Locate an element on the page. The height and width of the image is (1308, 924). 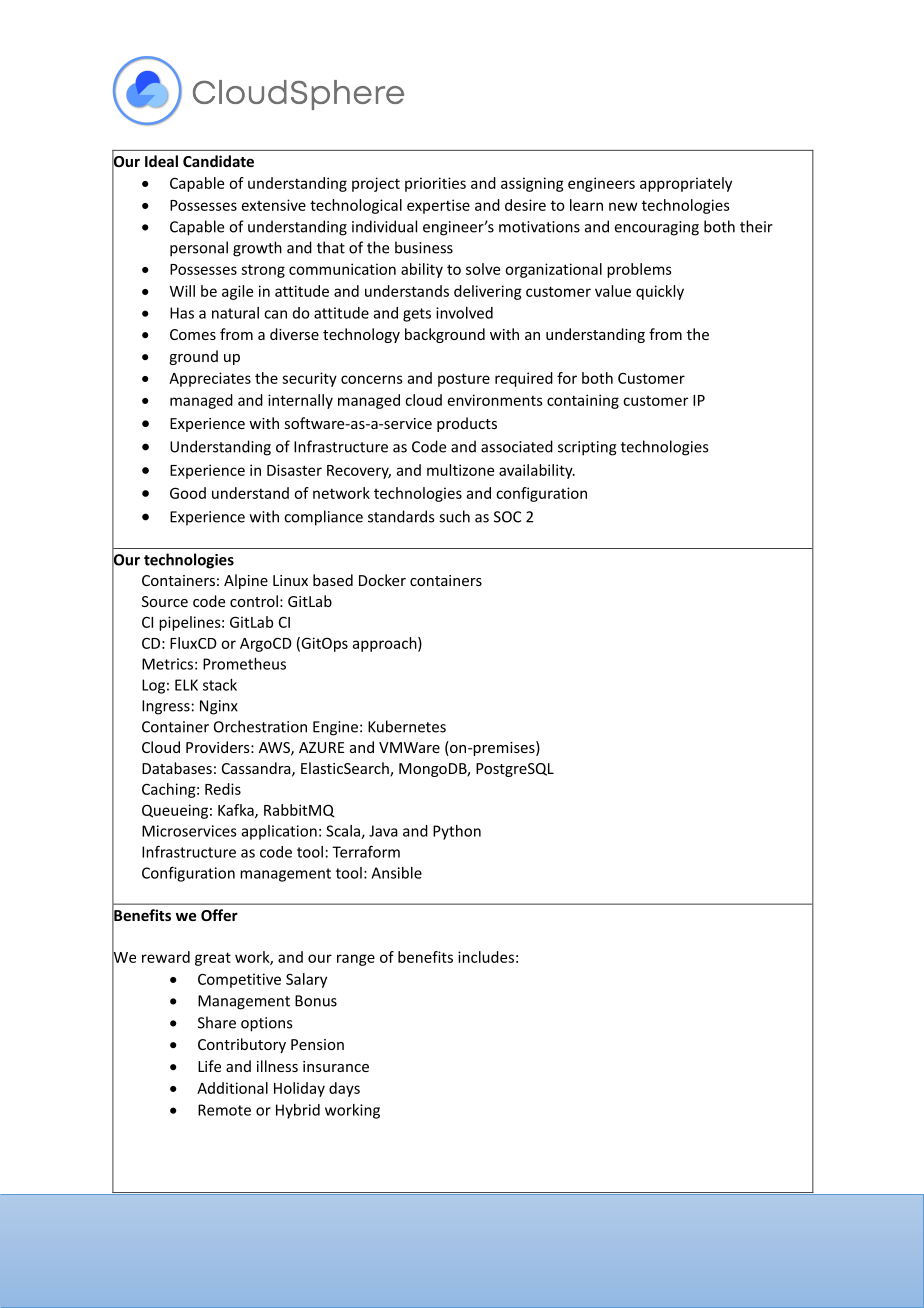
appropriately is located at coordinates (686, 184).
